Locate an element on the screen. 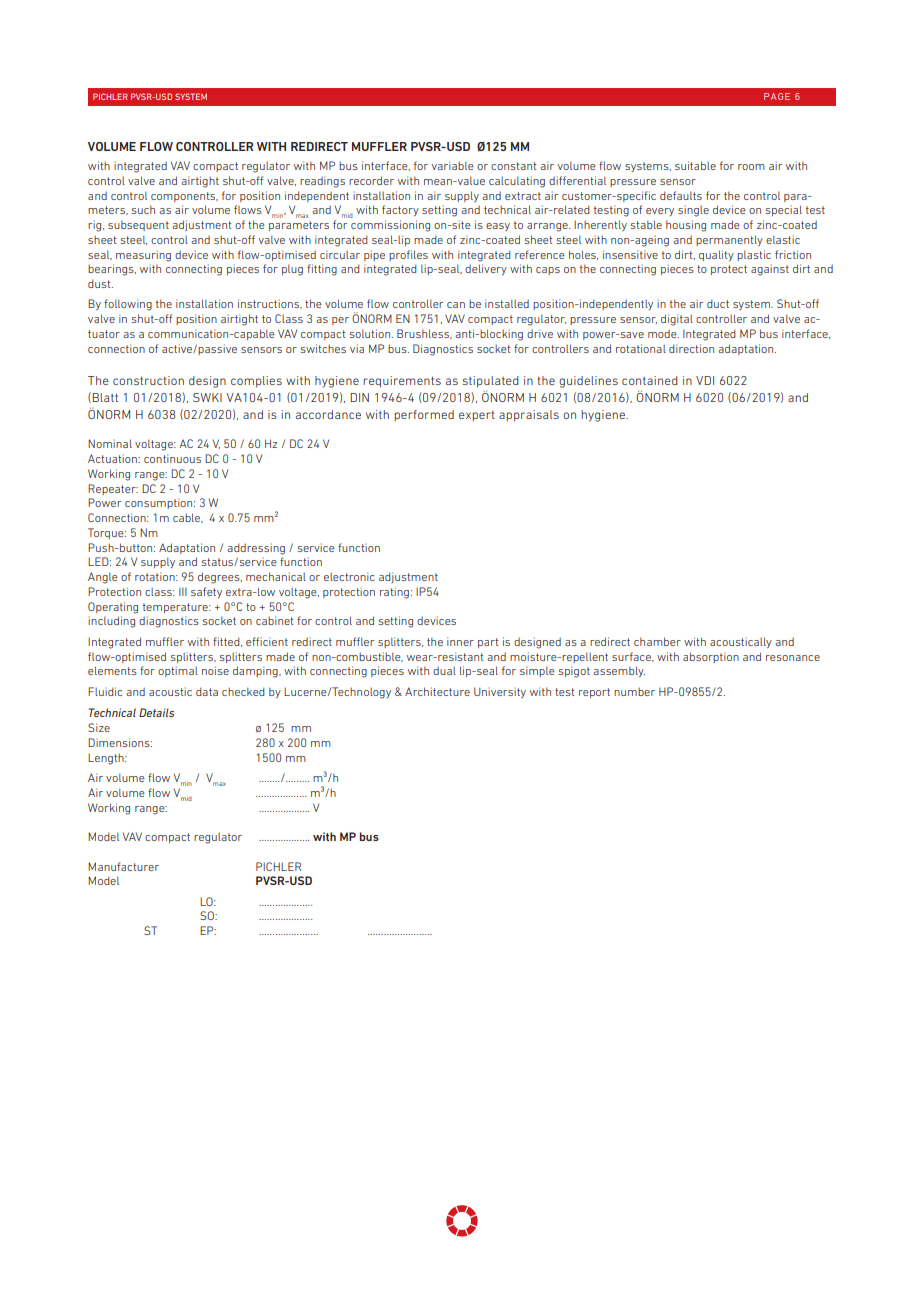  VDI is located at coordinates (705, 380).
